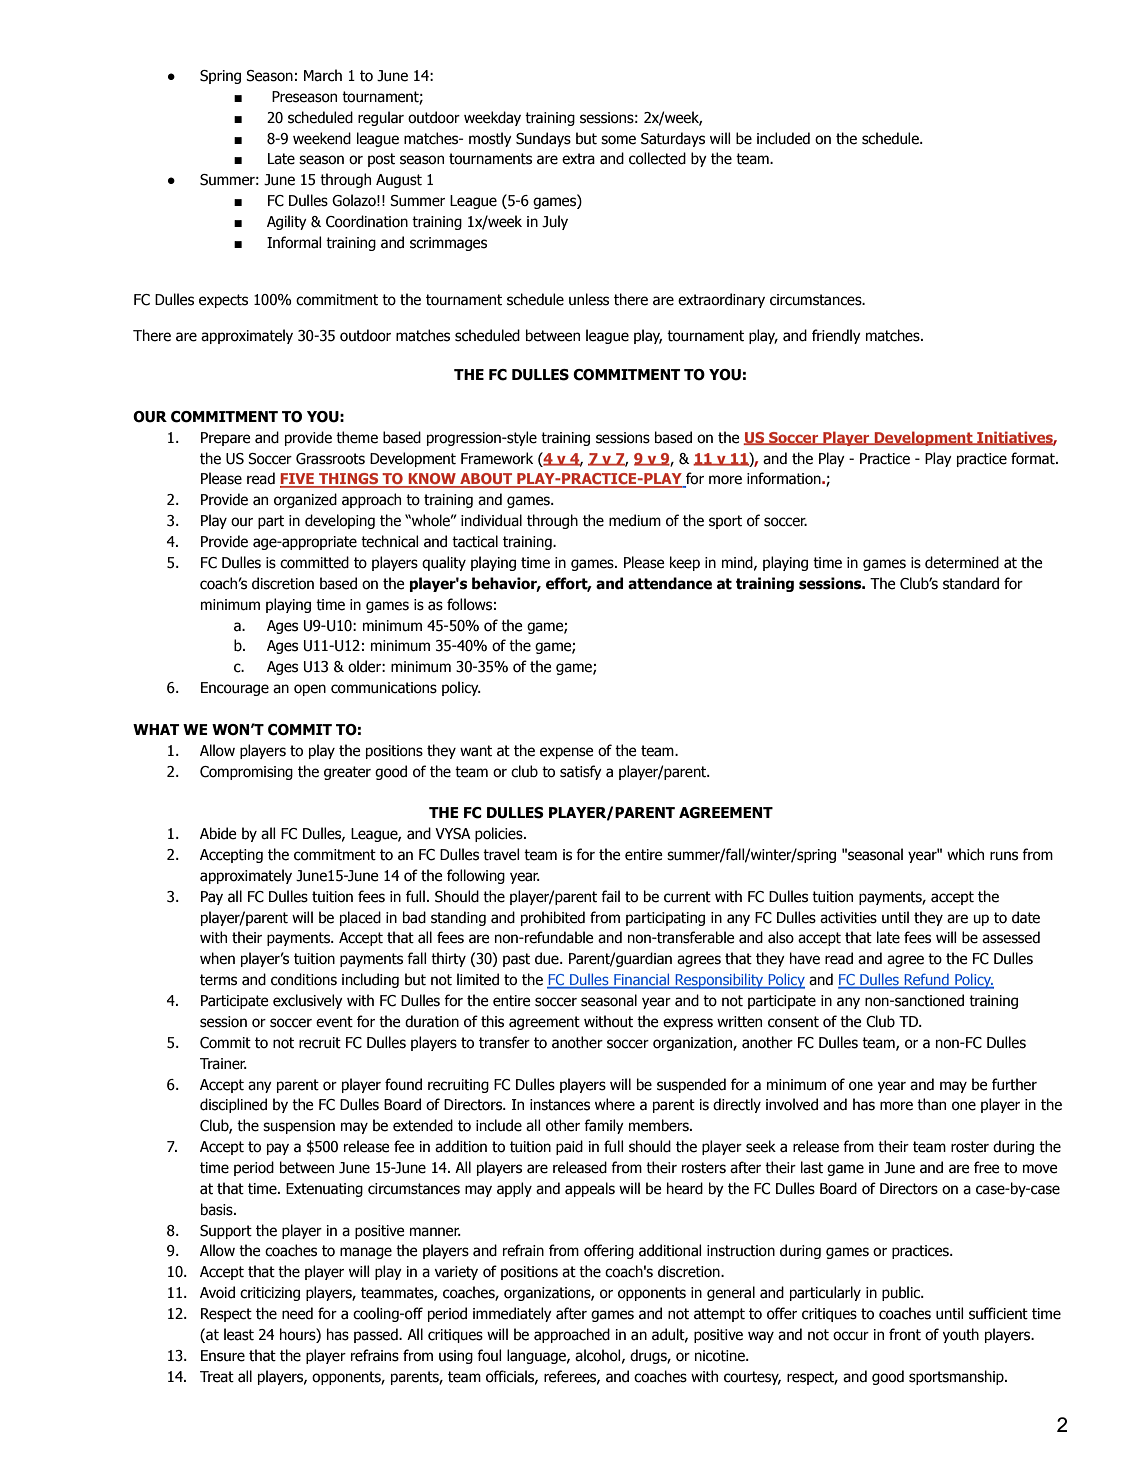 The width and height of the screenshot is (1135, 1469). What do you see at coordinates (1011, 937) in the screenshot?
I see `assessed` at bounding box center [1011, 937].
